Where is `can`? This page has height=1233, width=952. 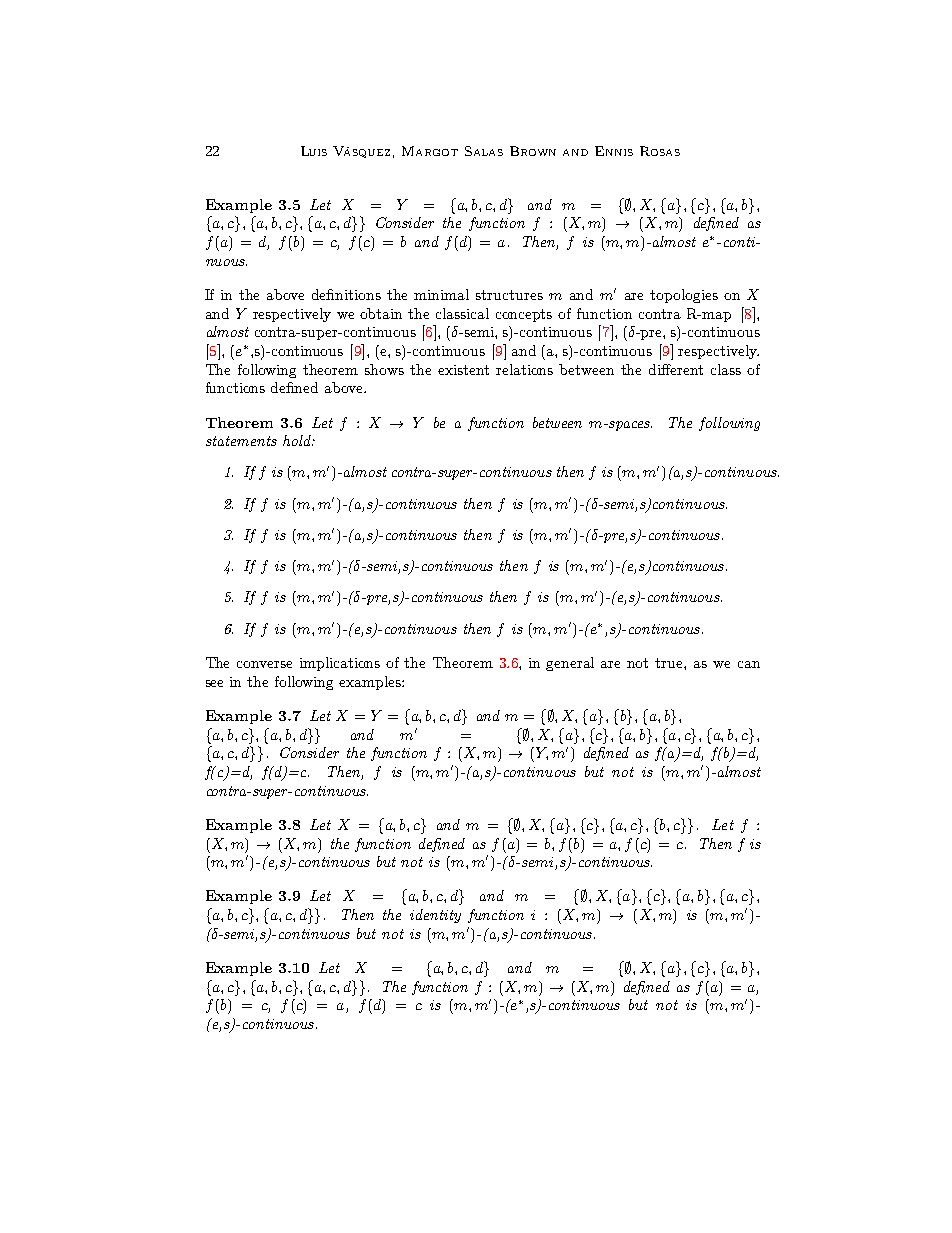
can is located at coordinates (749, 664).
